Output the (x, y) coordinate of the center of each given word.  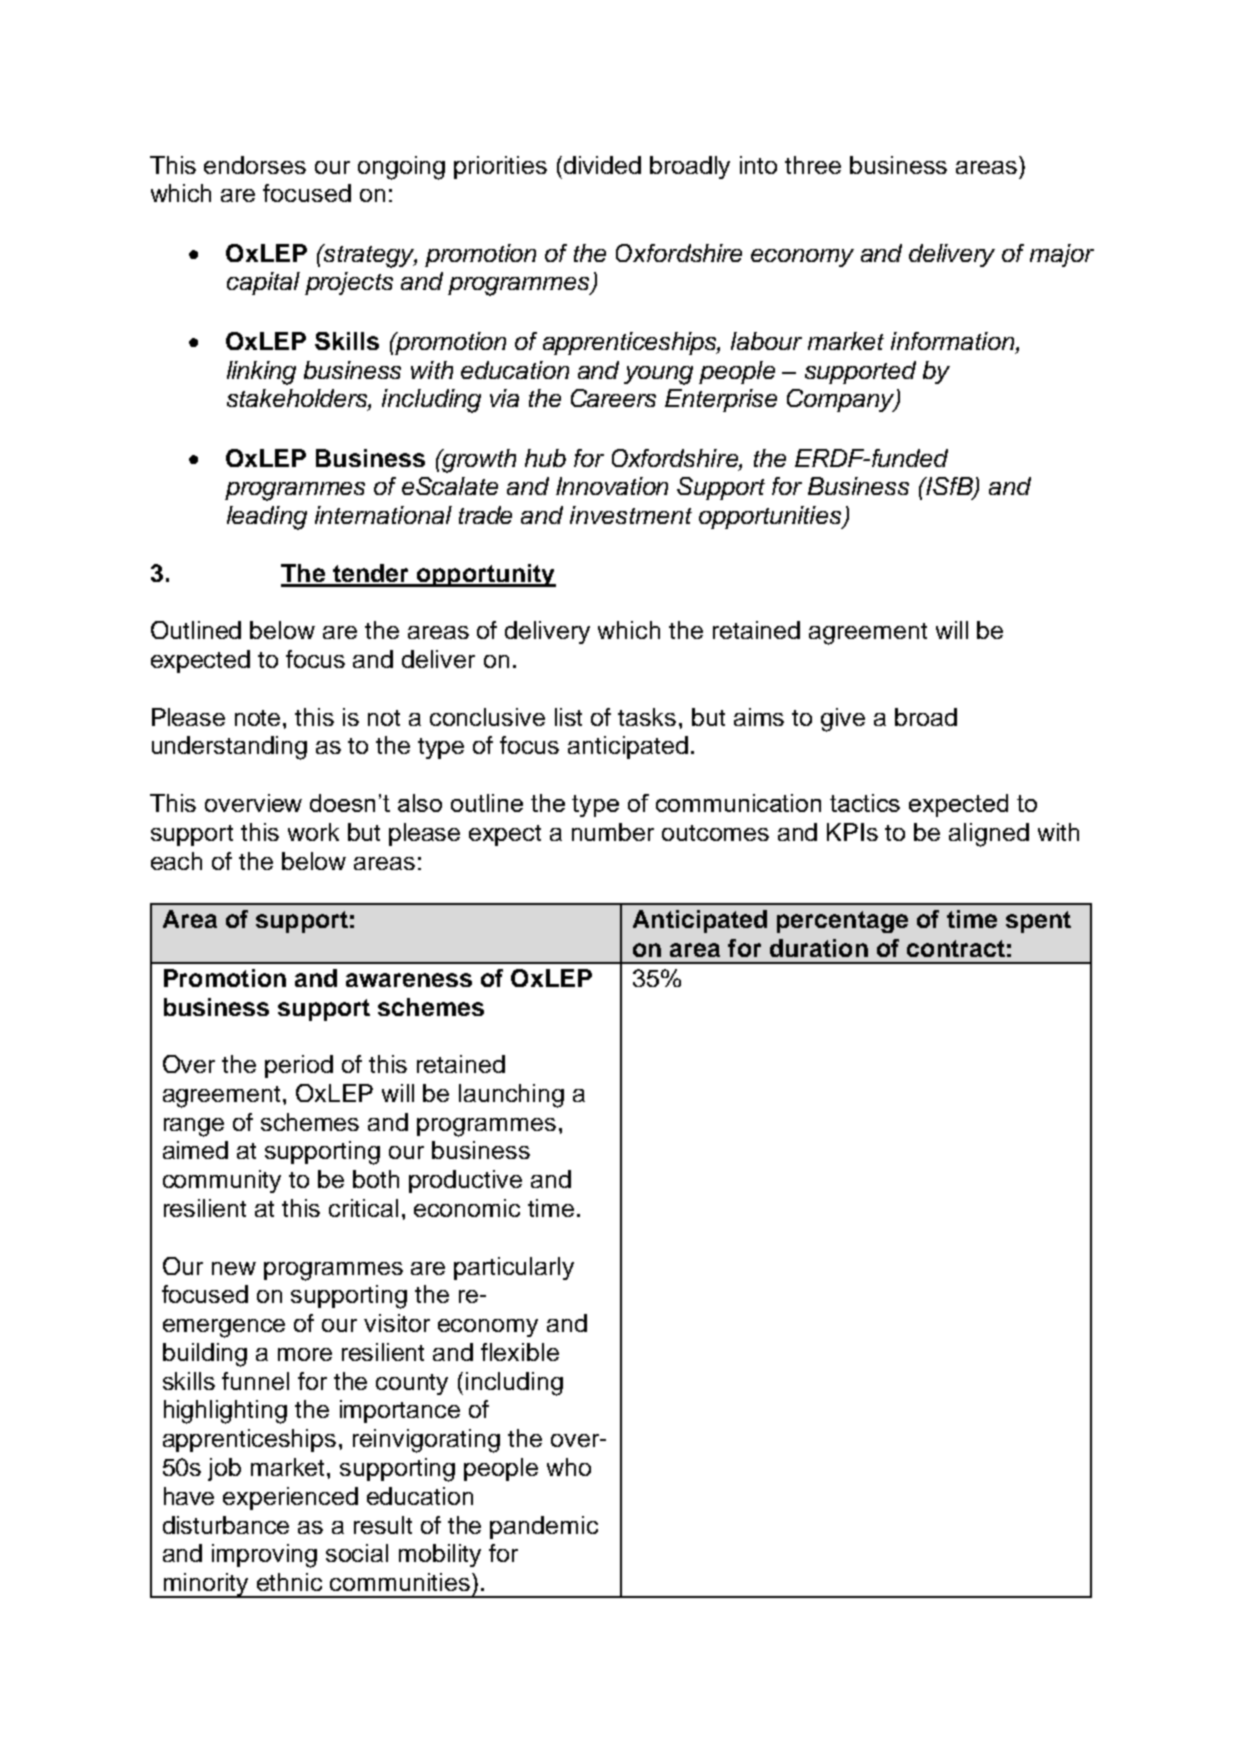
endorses (255, 165)
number (613, 832)
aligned (989, 835)
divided (602, 165)
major (1062, 255)
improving (264, 1556)
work (313, 832)
